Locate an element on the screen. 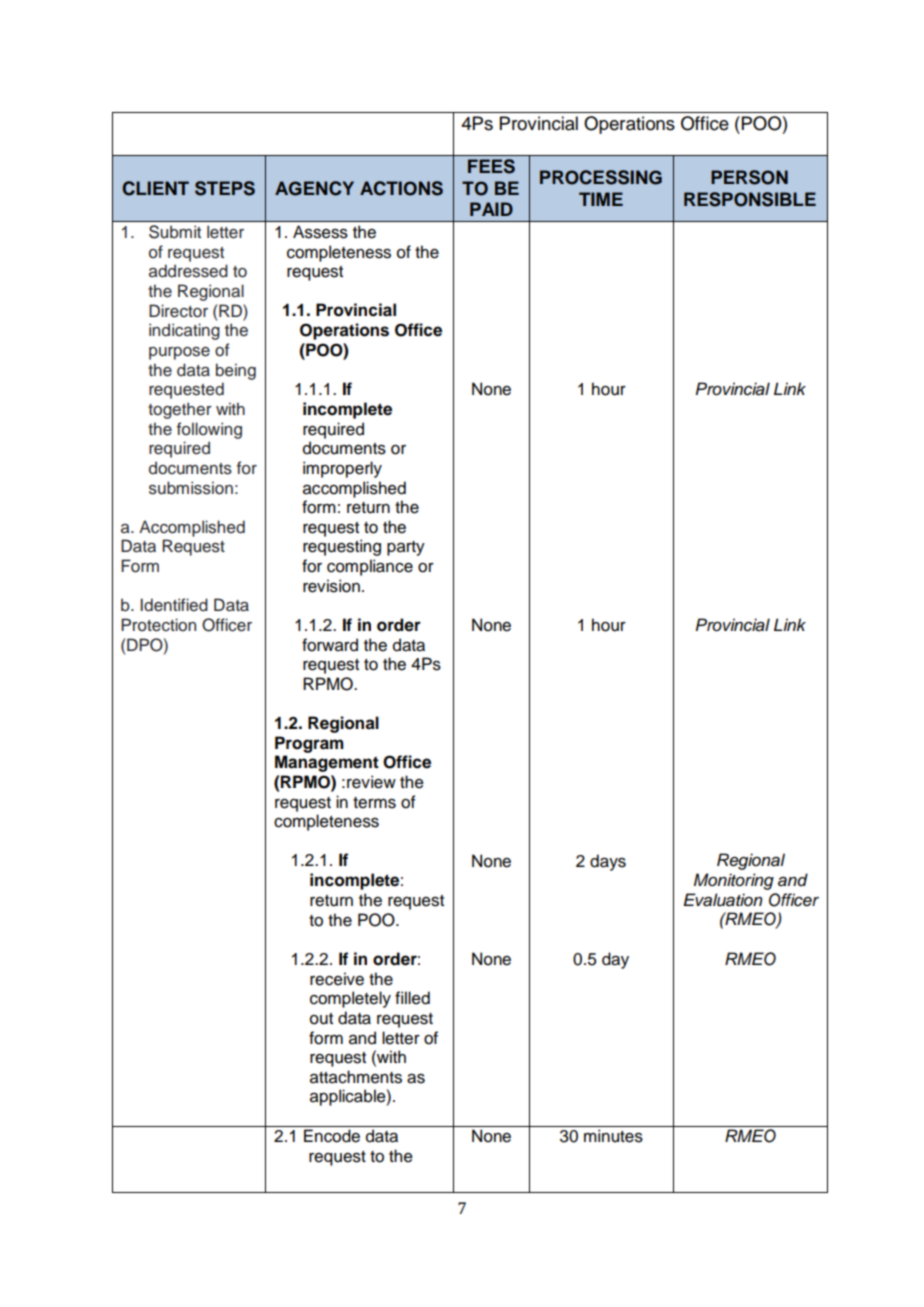 This screenshot has width=924, height=1307. following is located at coordinates (209, 430).
